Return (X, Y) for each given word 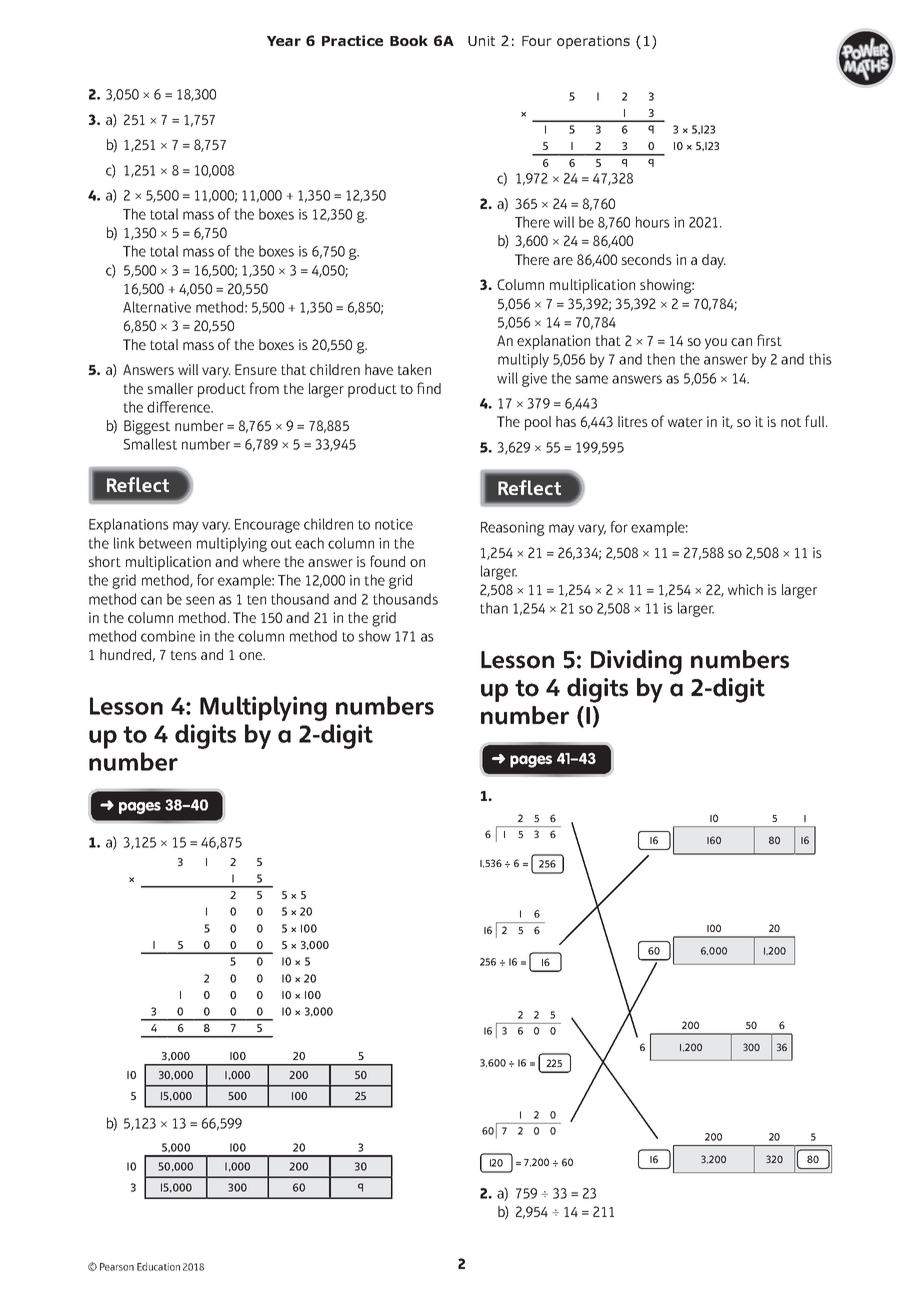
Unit (481, 41)
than (494, 608)
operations (593, 42)
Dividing (636, 662)
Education (158, 1266)
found (387, 561)
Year (284, 41)
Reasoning (513, 529)
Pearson (117, 1267)
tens (183, 655)
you (716, 344)
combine (168, 636)
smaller (170, 388)
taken (414, 369)
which (745, 589)
